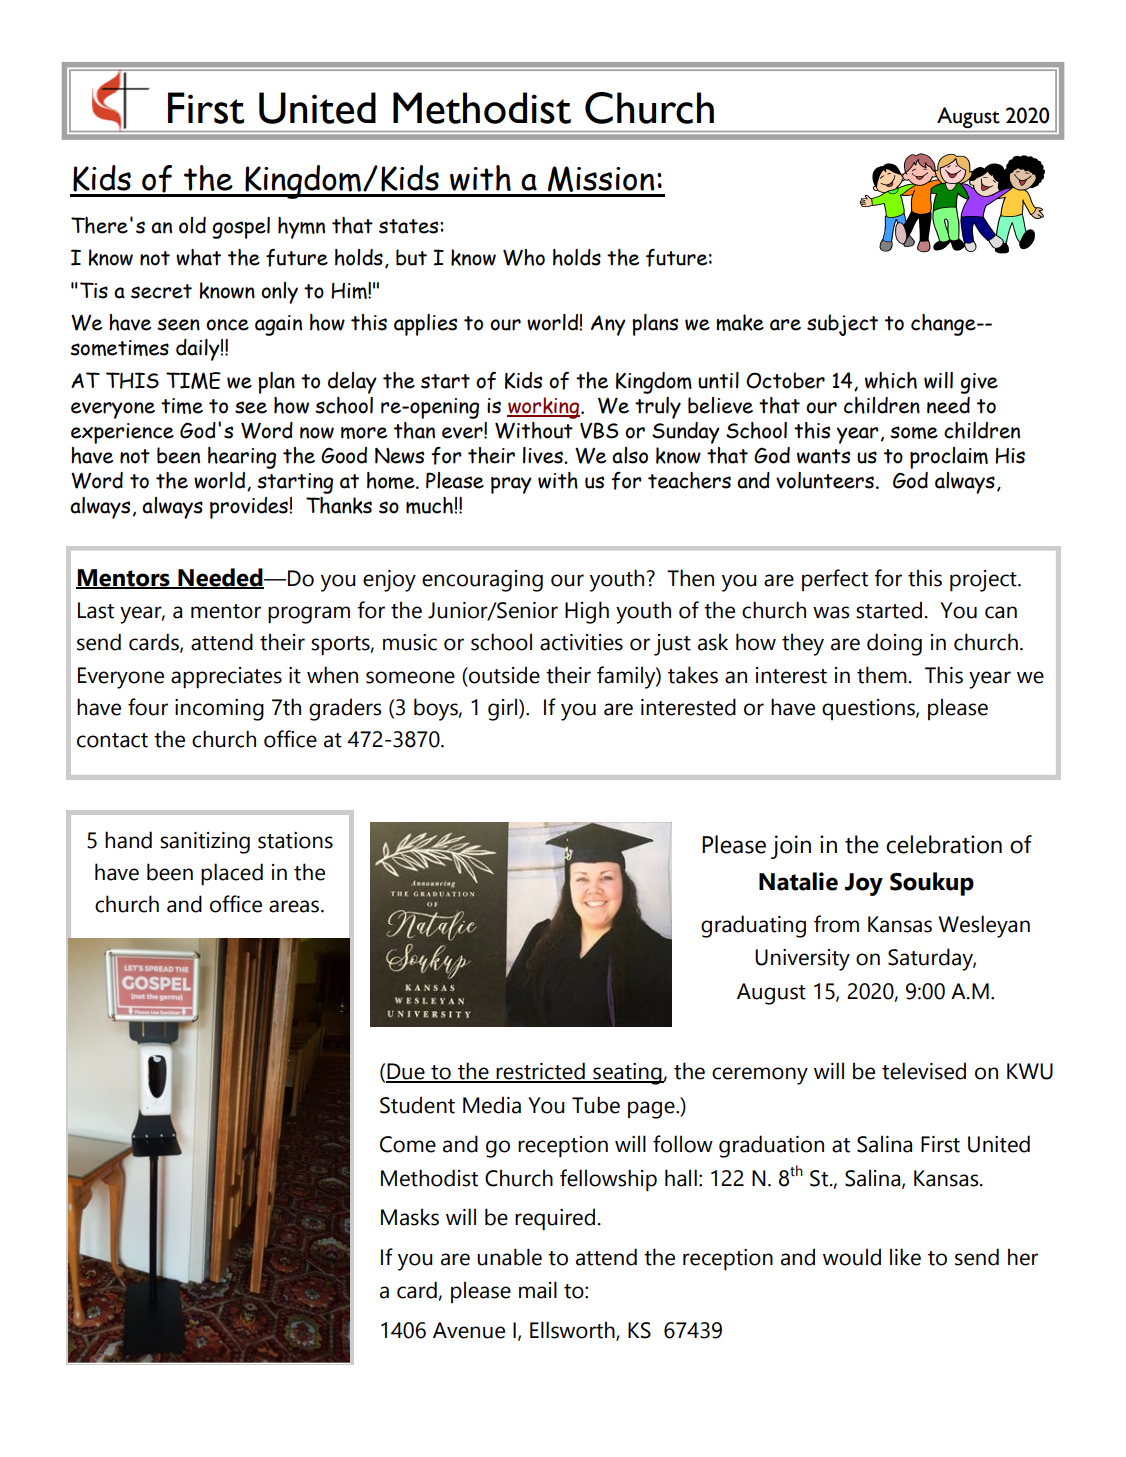 The width and height of the screenshot is (1126, 1457). I want to click on sanitizing, so click(205, 843).
